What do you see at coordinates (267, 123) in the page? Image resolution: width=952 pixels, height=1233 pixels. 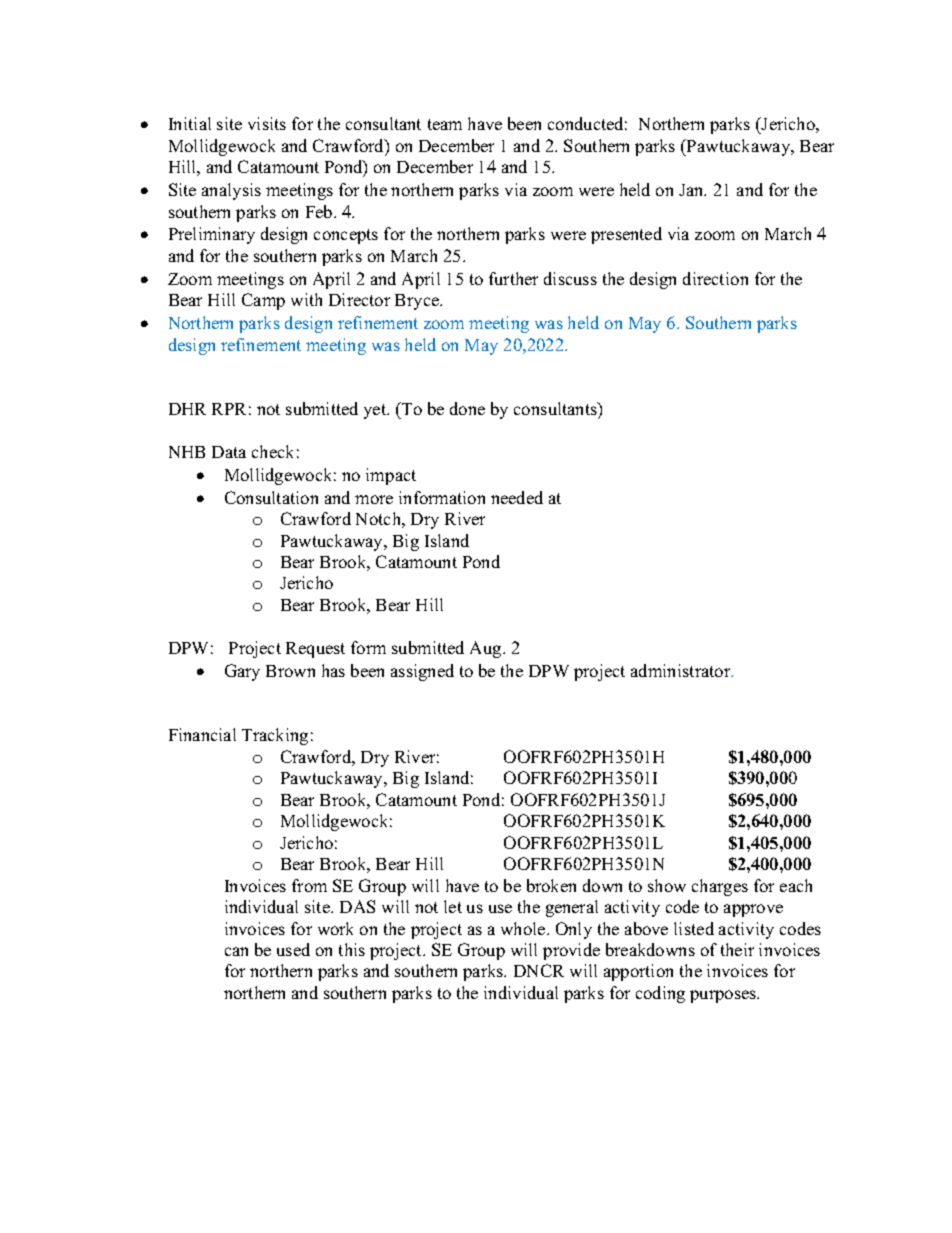 I see `visits` at bounding box center [267, 123].
